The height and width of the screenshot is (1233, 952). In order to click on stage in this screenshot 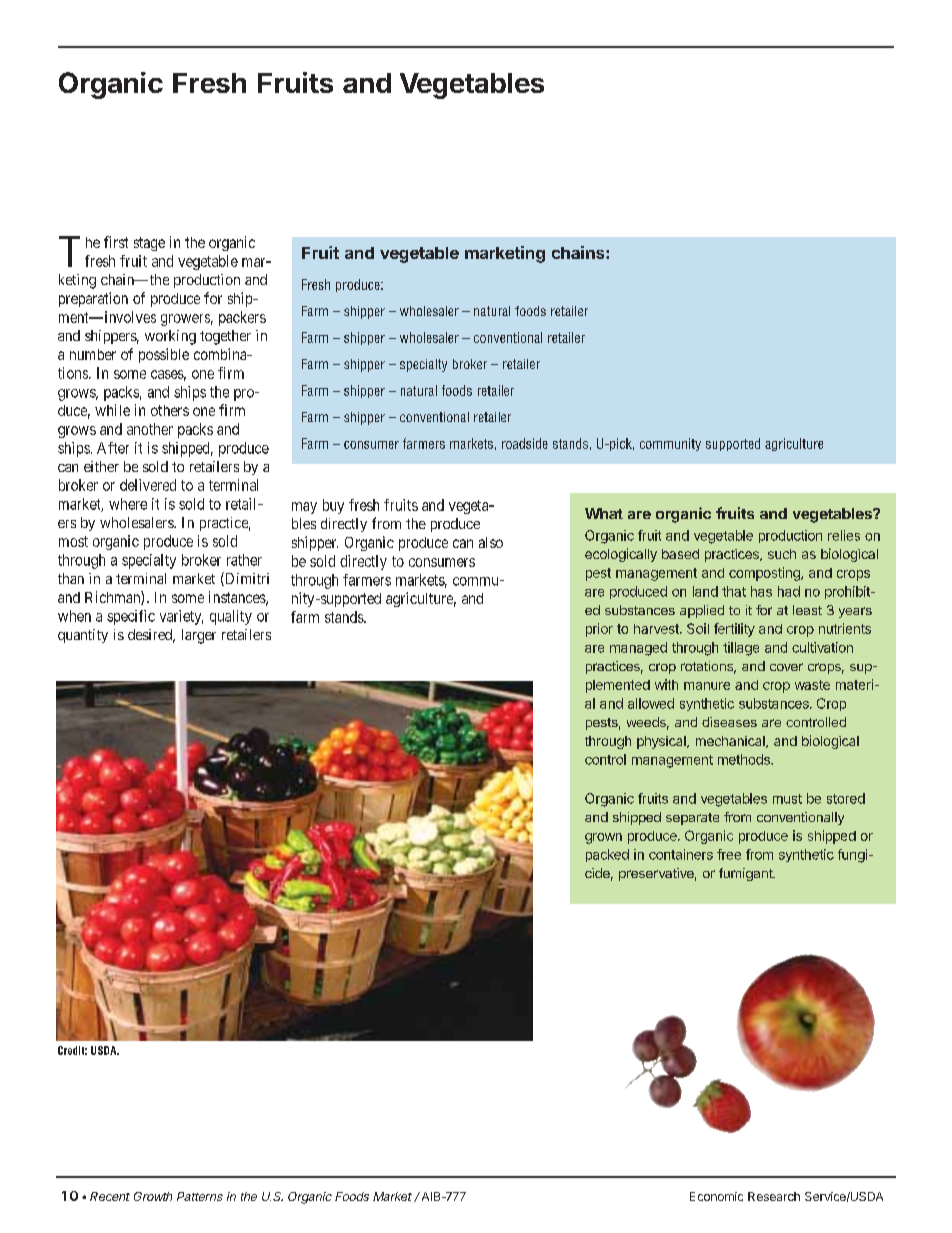, I will do `click(149, 244)`.
